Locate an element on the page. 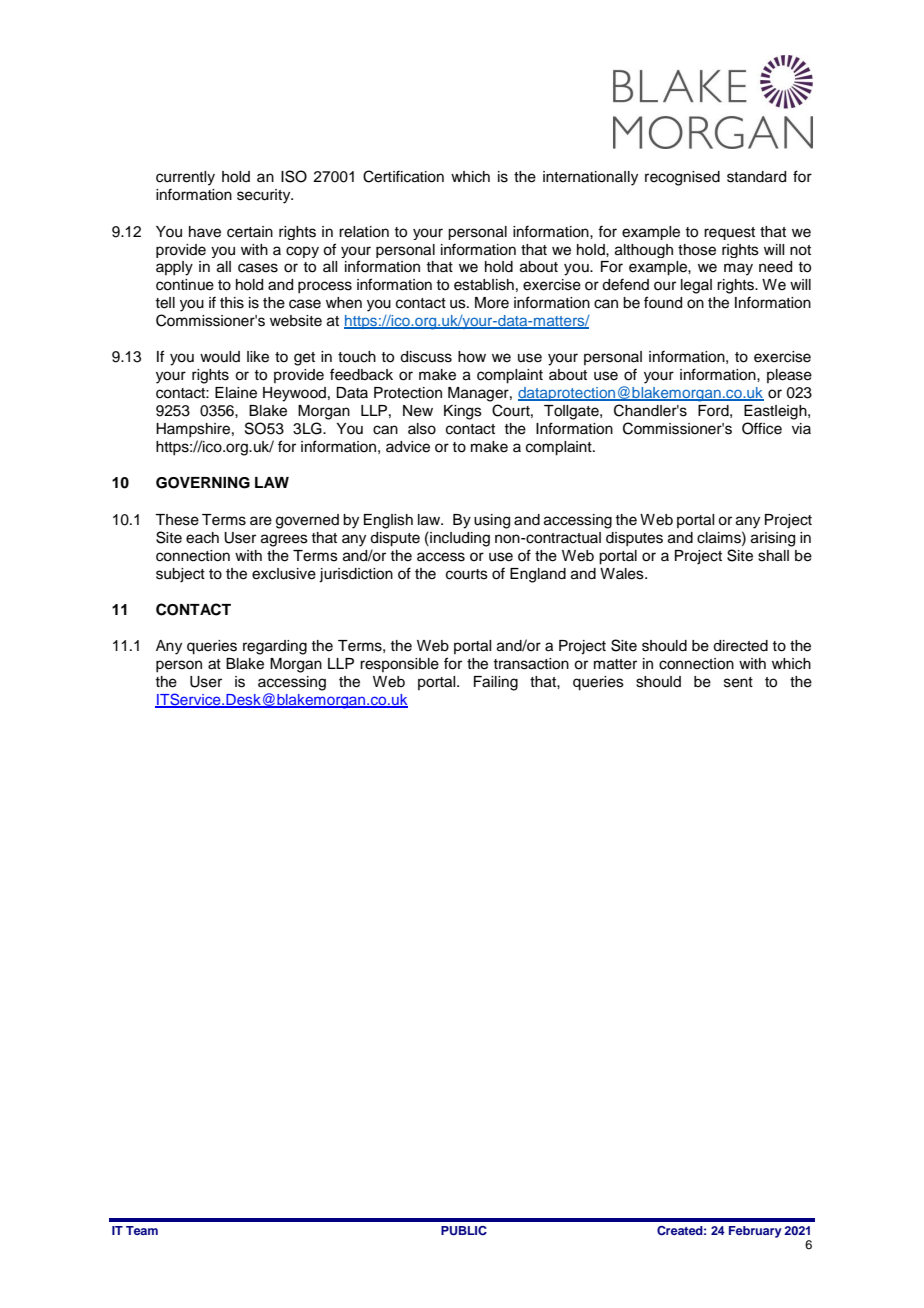  sent is located at coordinates (738, 682).
